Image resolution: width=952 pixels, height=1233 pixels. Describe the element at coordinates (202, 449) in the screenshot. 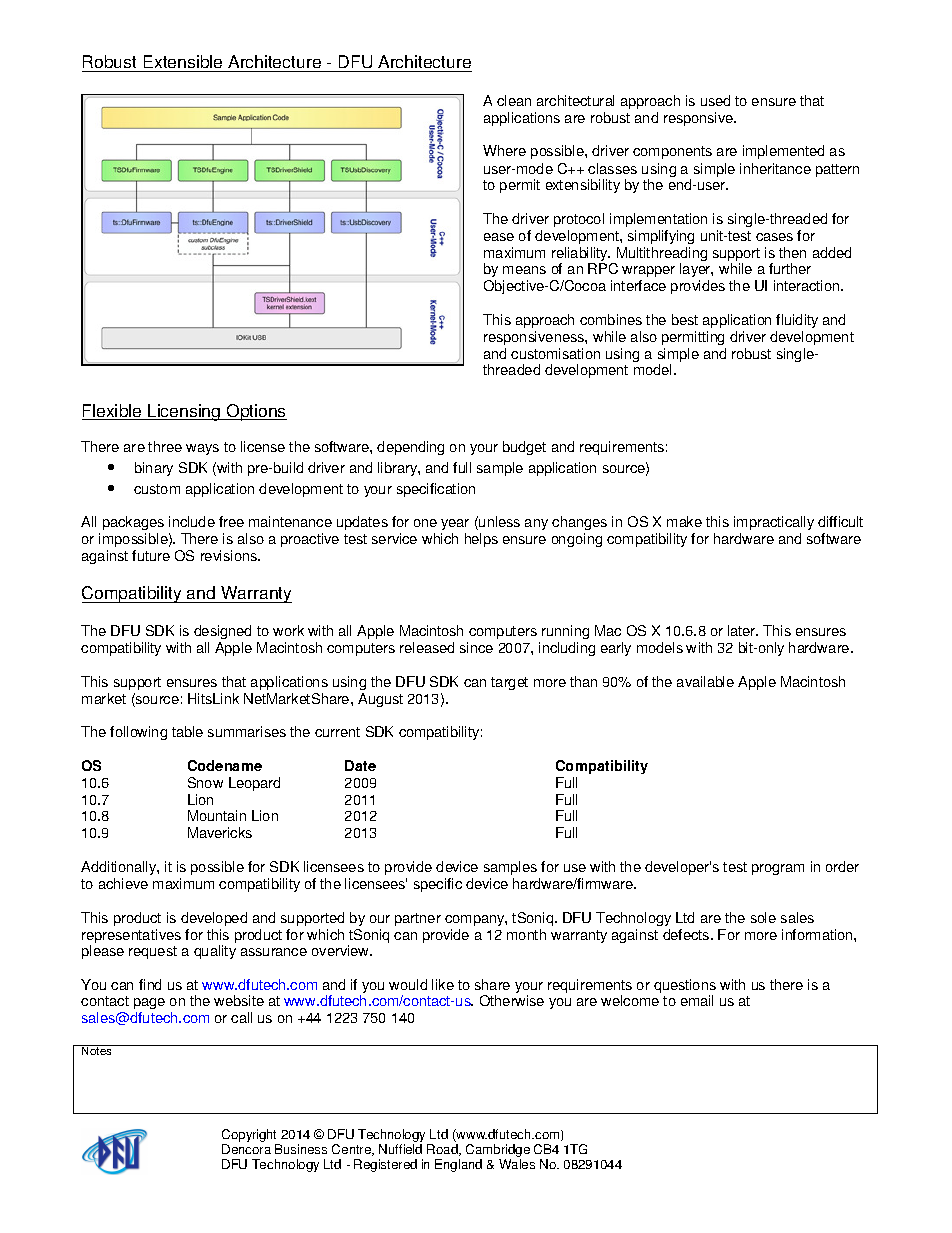

I see `ways` at that location.
